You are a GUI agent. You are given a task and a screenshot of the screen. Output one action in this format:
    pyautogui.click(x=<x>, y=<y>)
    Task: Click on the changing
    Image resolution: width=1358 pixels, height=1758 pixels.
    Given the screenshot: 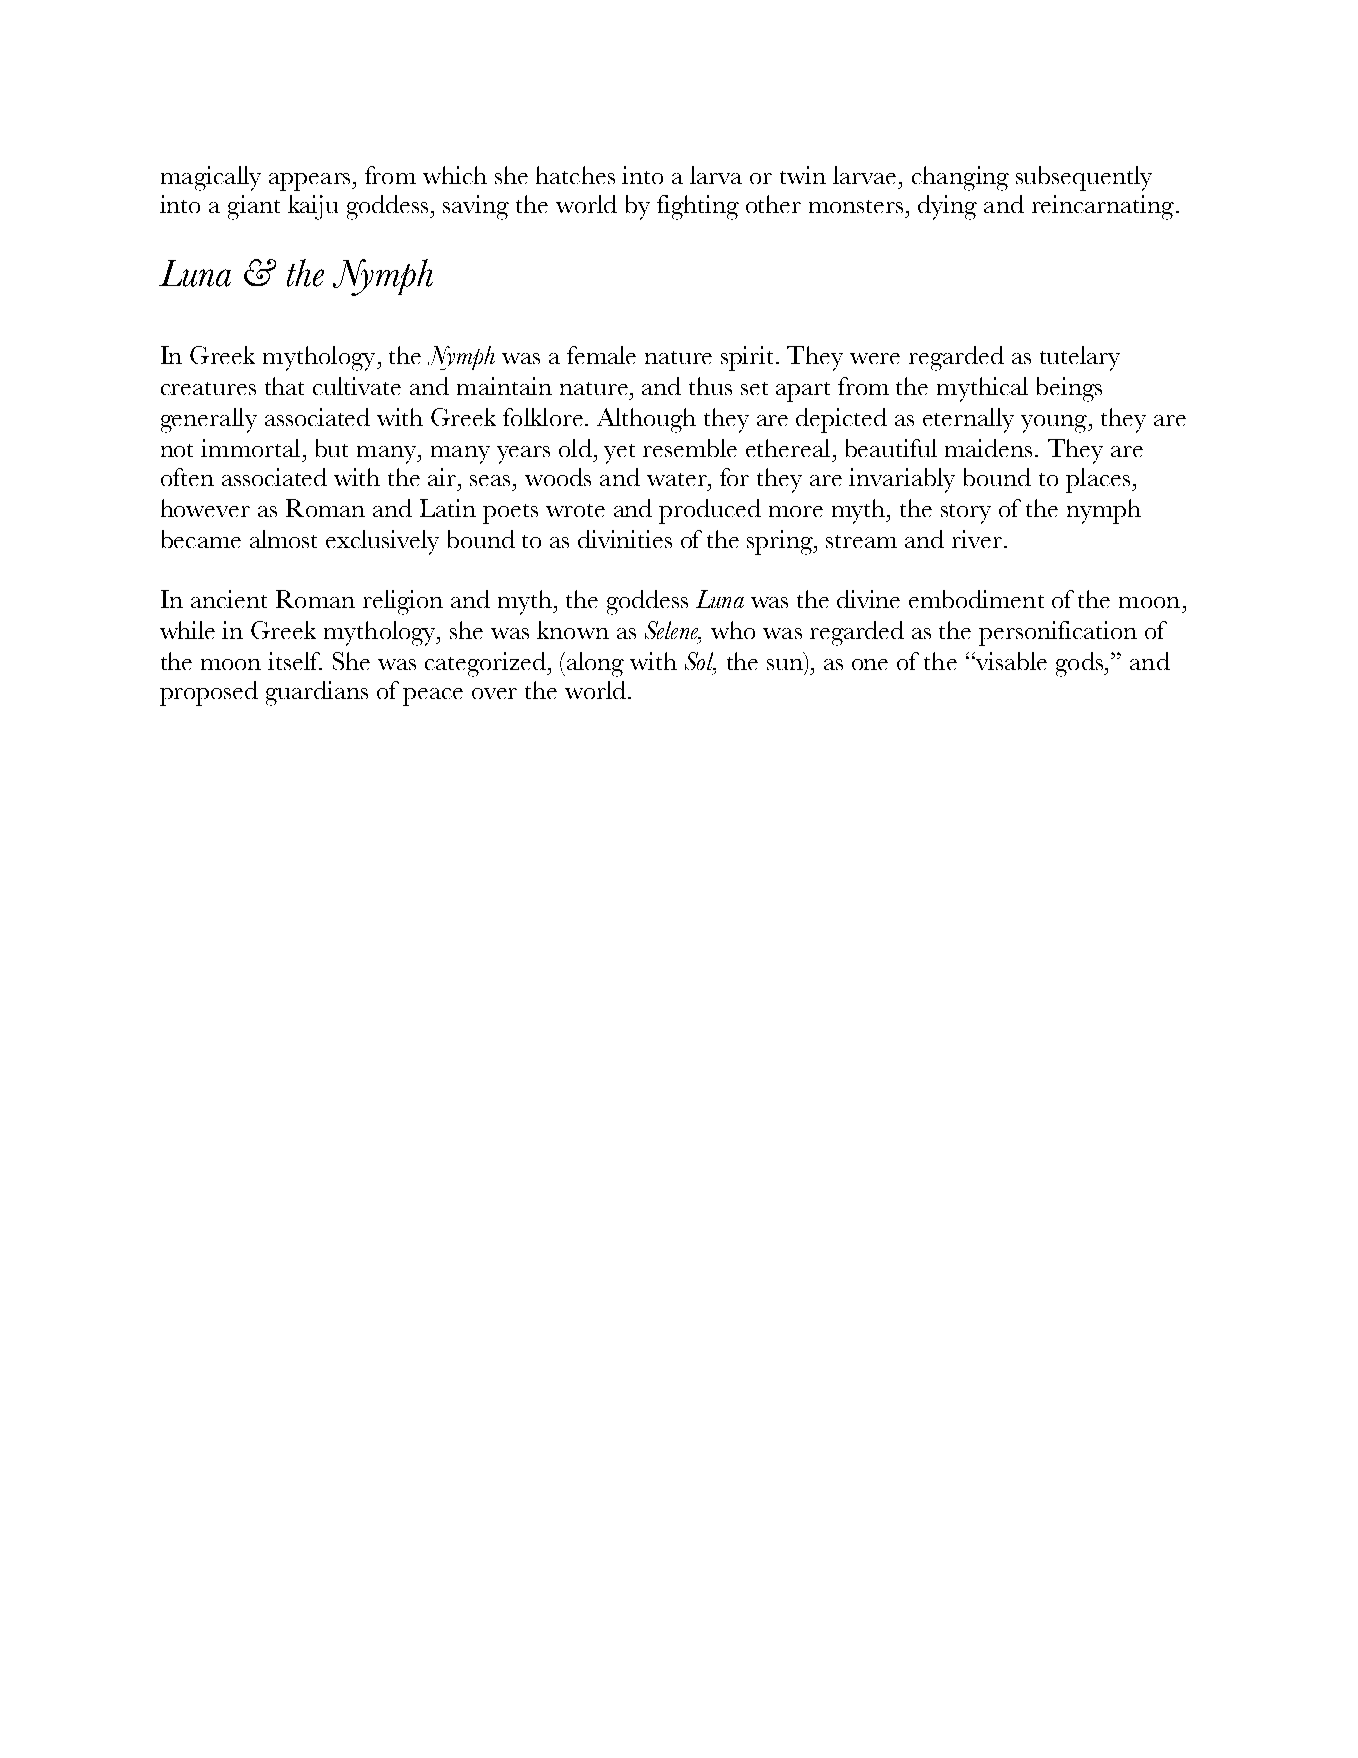 What is the action you would take?
    pyautogui.click(x=960, y=178)
